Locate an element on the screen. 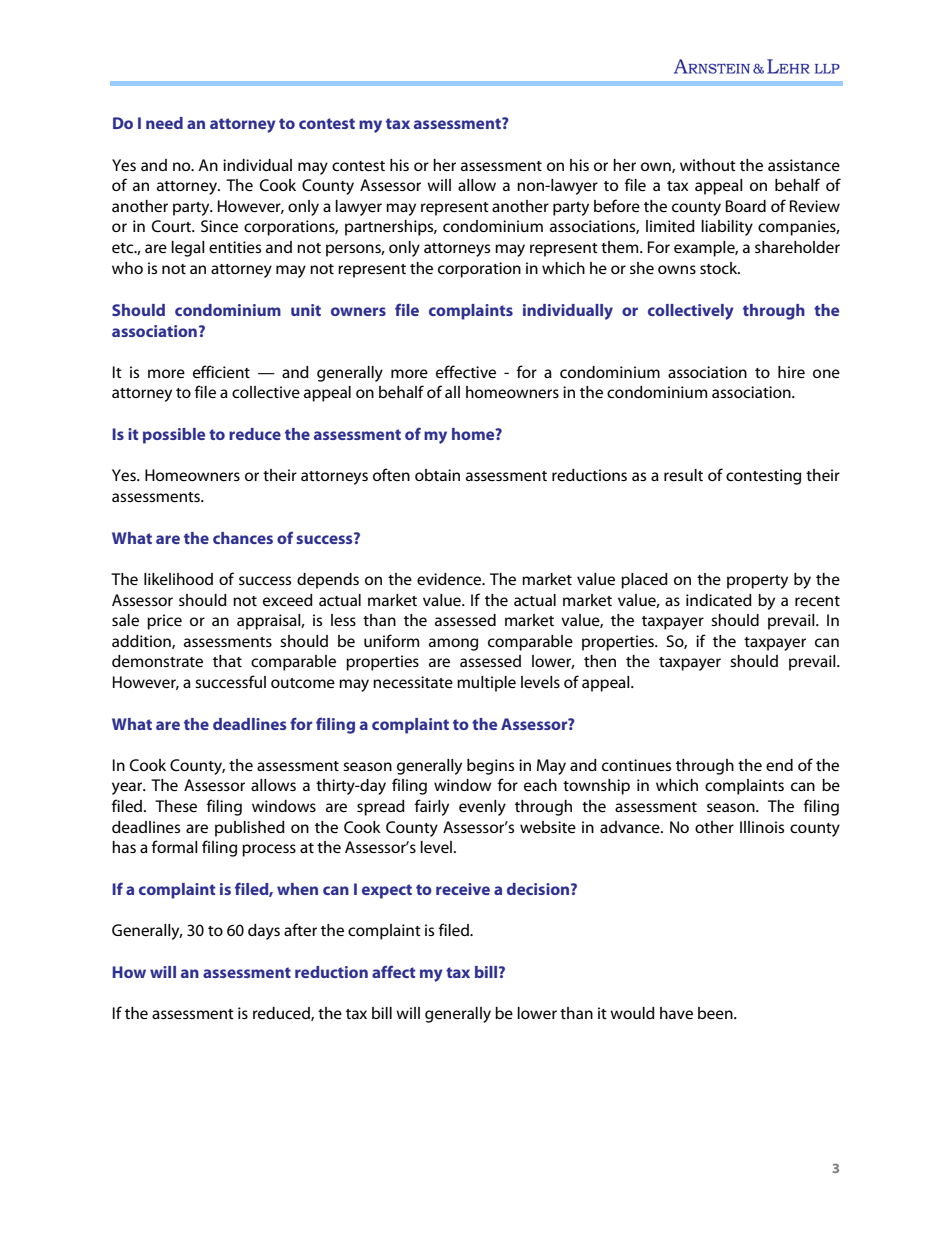 This screenshot has width=952, height=1233. days is located at coordinates (264, 932).
